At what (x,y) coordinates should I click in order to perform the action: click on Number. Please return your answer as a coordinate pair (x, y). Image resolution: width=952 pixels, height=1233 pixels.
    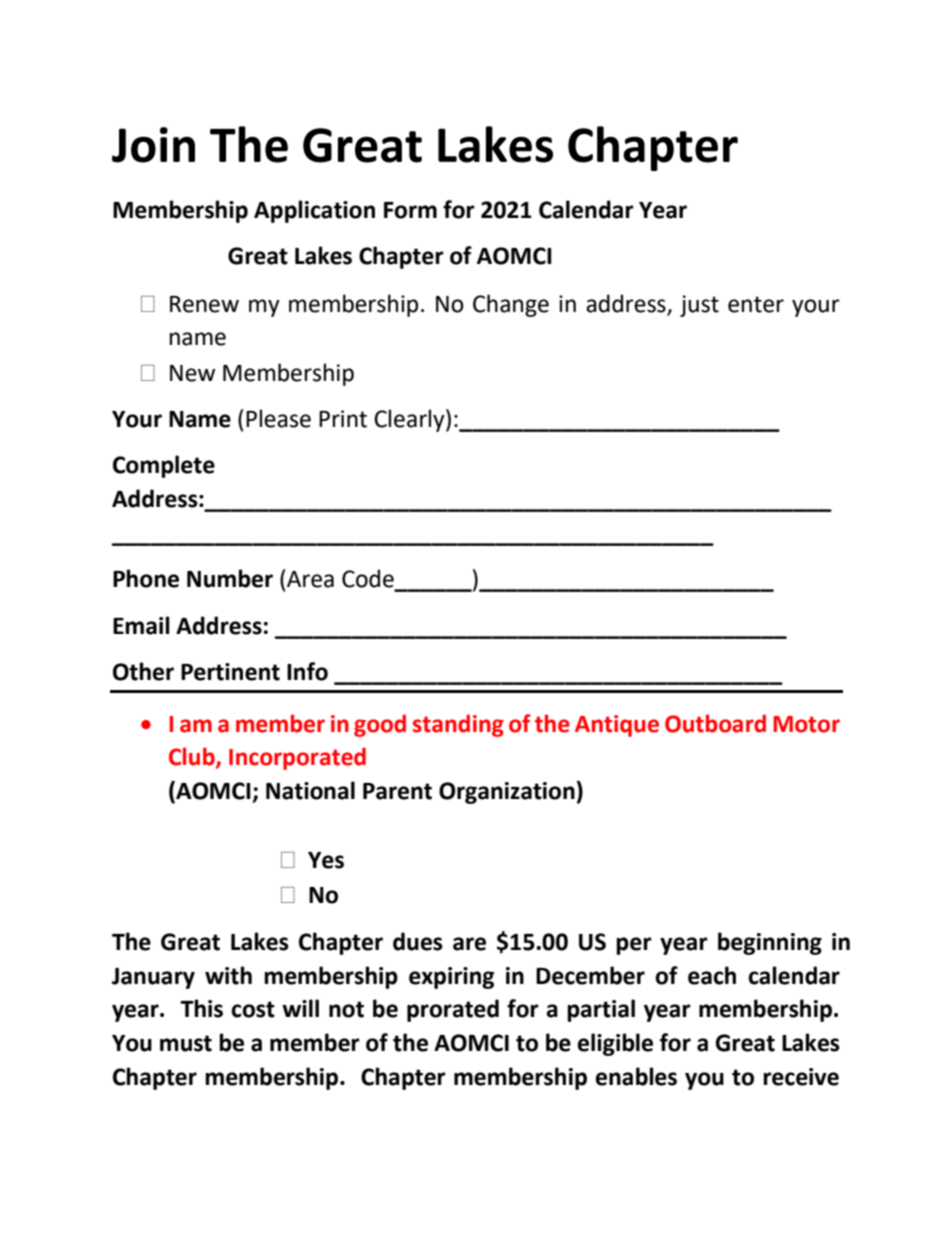
    Looking at the image, I should click on (230, 578).
